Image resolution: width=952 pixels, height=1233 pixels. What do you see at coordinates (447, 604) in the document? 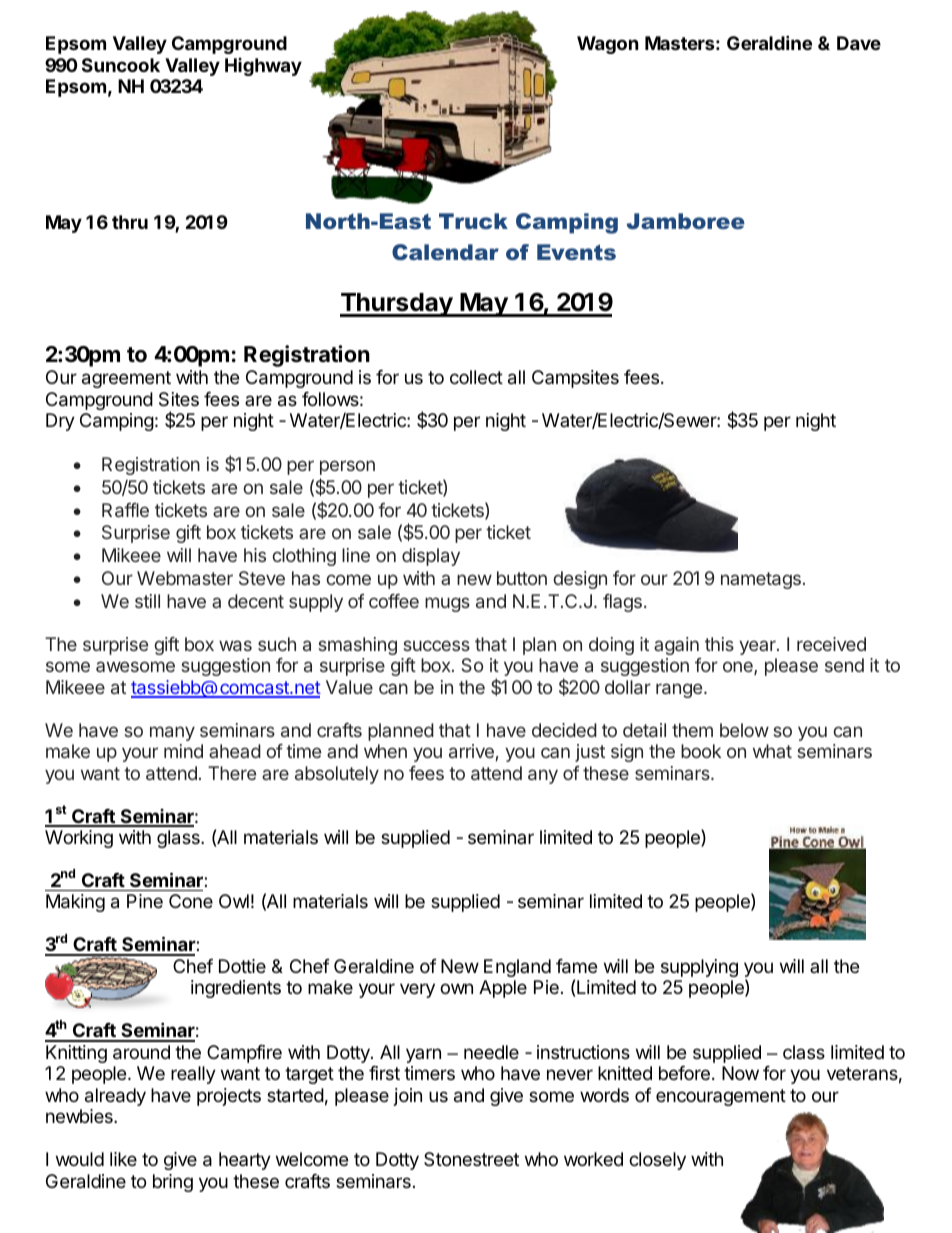
I see `mugs` at bounding box center [447, 604].
